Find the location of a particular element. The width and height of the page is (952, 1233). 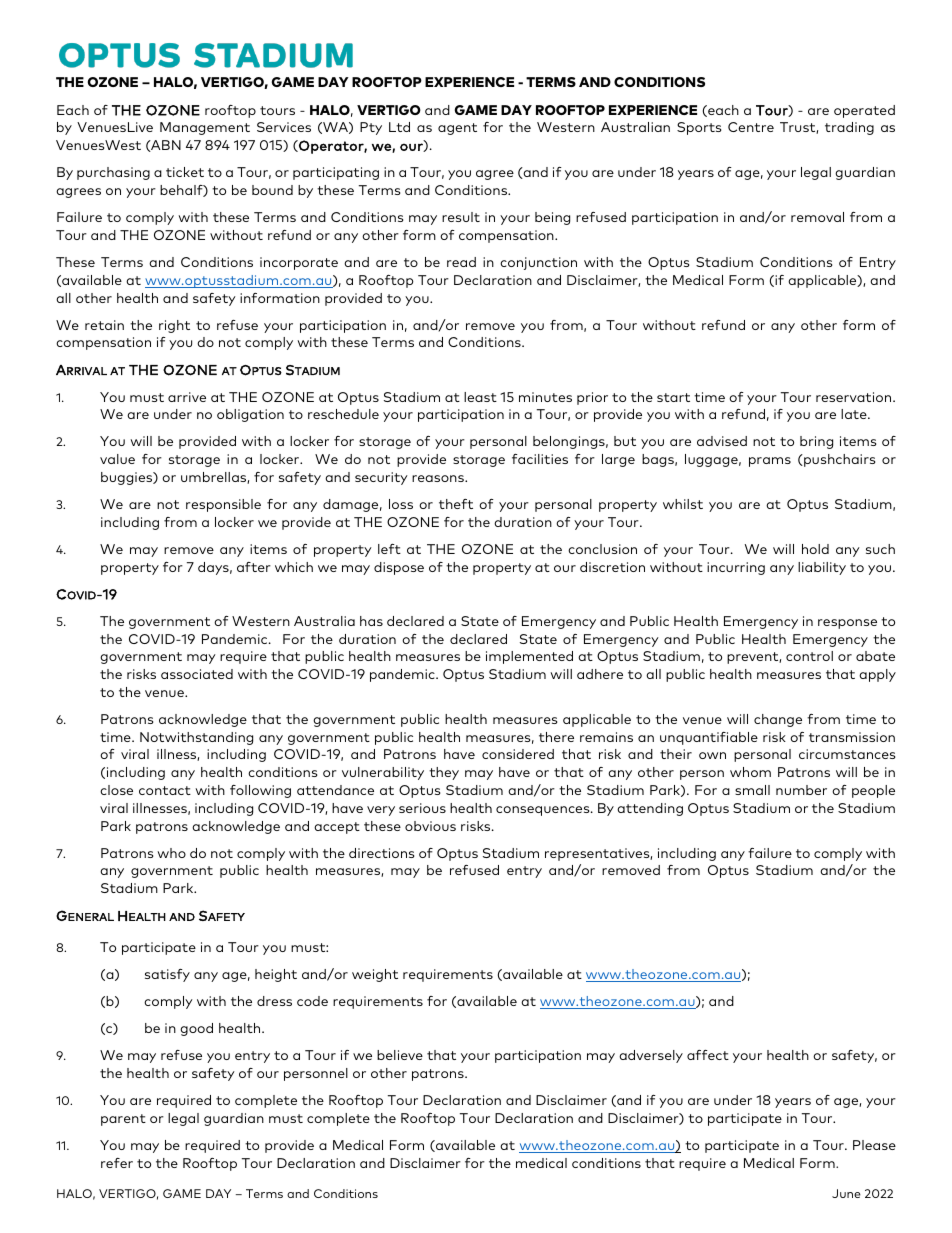

number is located at coordinates (801, 790).
